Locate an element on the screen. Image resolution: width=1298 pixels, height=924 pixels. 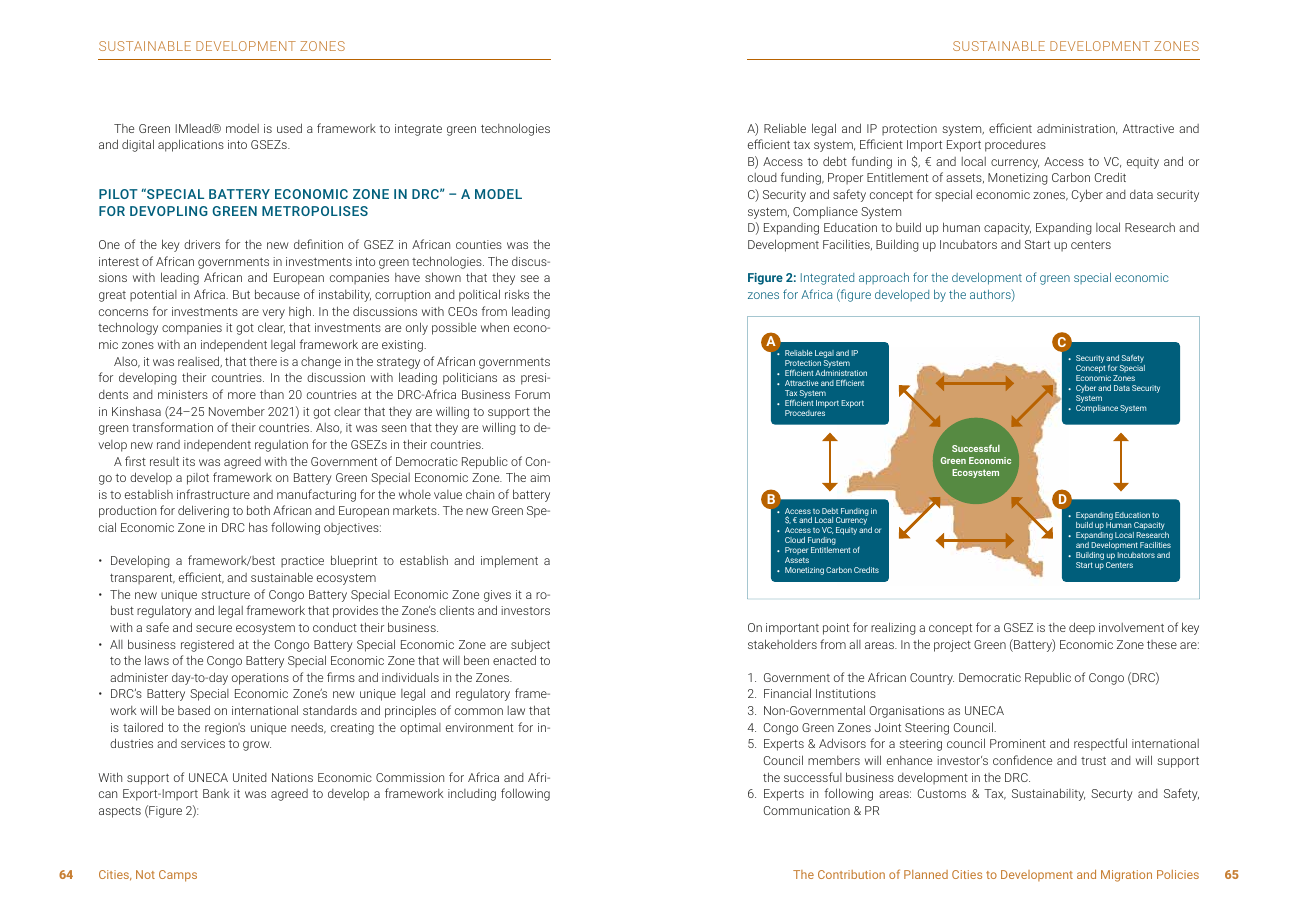
approach is located at coordinates (884, 279).
